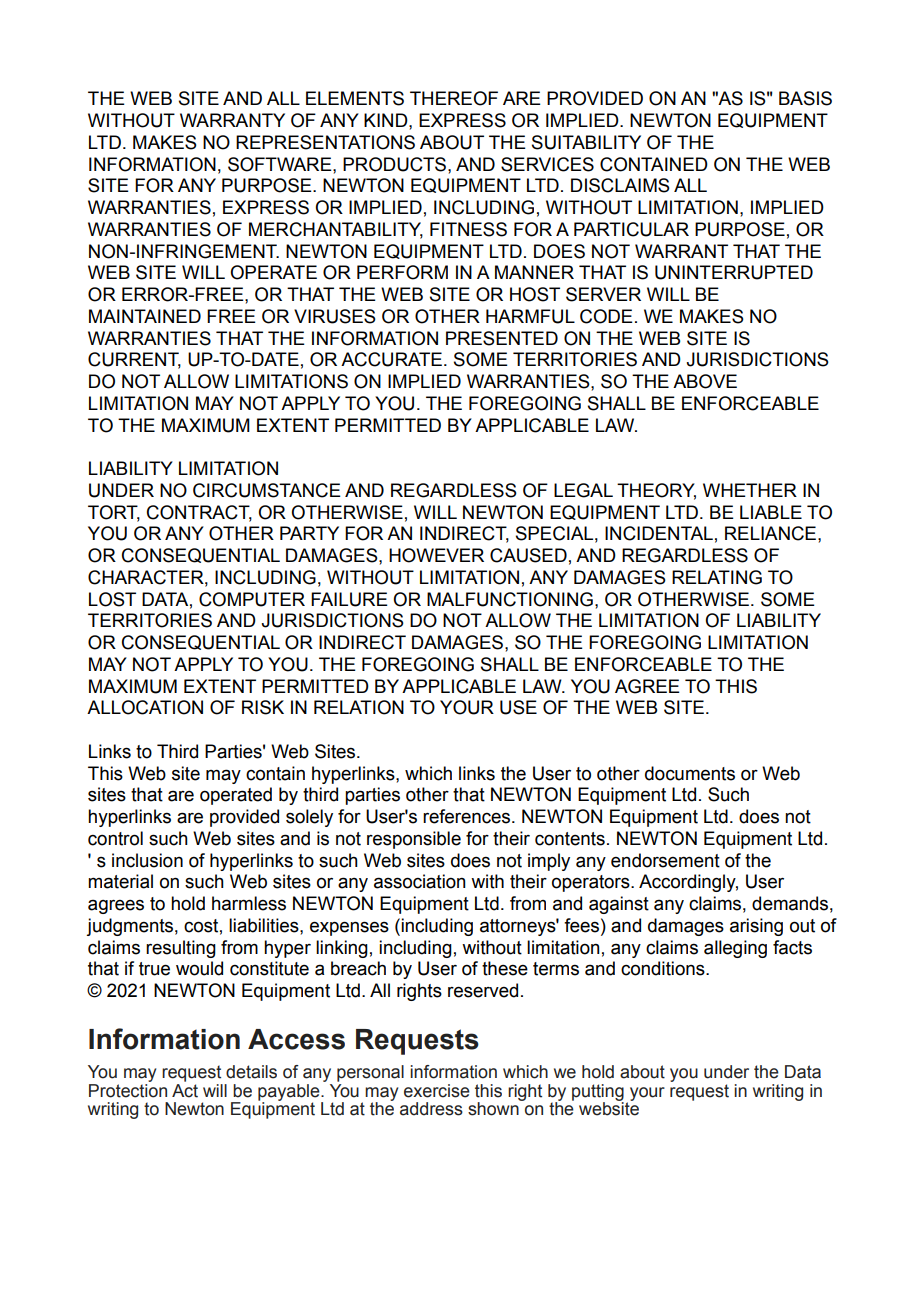 Image resolution: width=924 pixels, height=1308 pixels. I want to click on BASIS, so click(805, 98).
